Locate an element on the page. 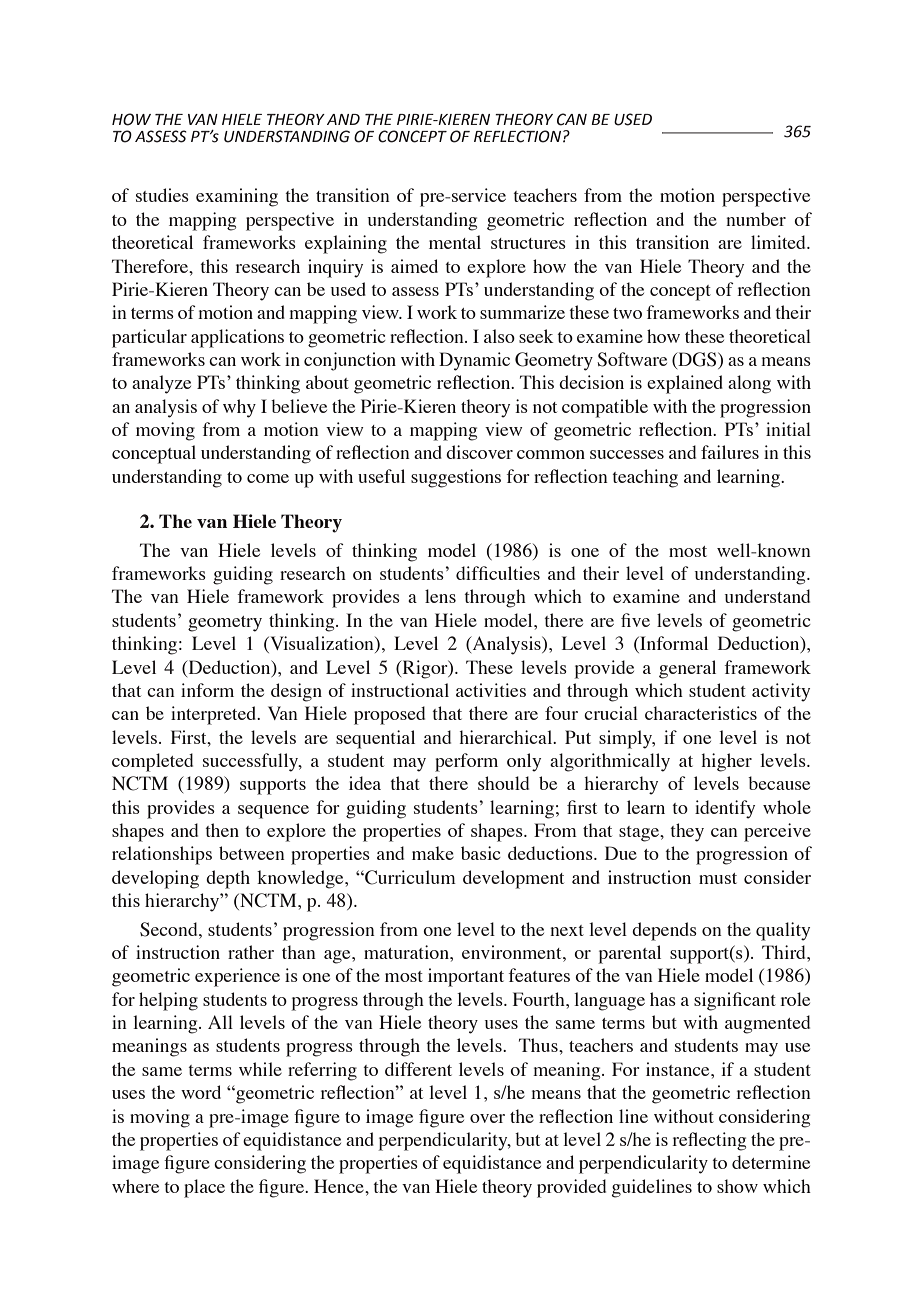 Image resolution: width=923 pixels, height=1316 pixels. number is located at coordinates (756, 219).
